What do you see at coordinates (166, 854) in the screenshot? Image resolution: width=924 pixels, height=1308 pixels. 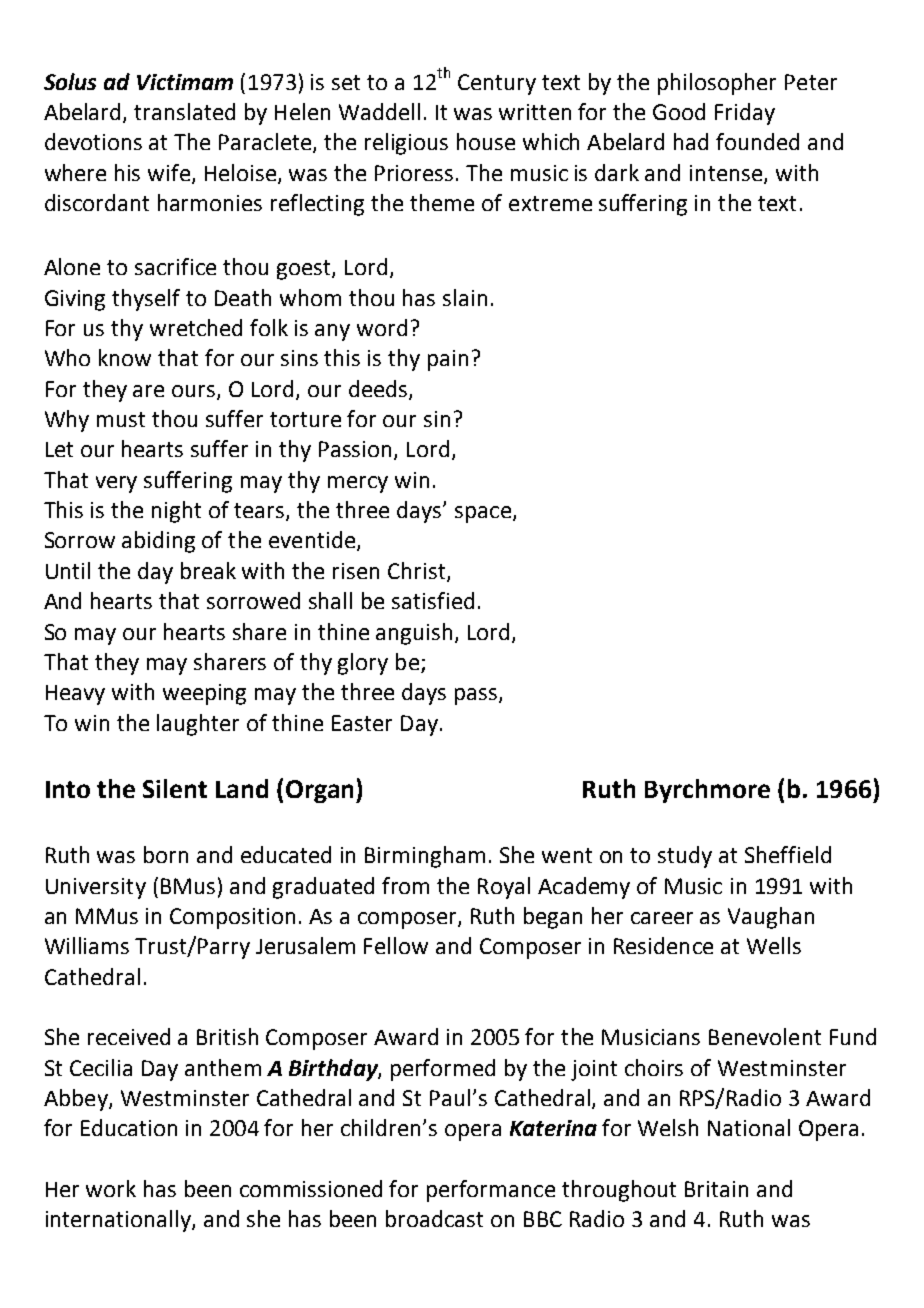 I see `born` at bounding box center [166, 854].
